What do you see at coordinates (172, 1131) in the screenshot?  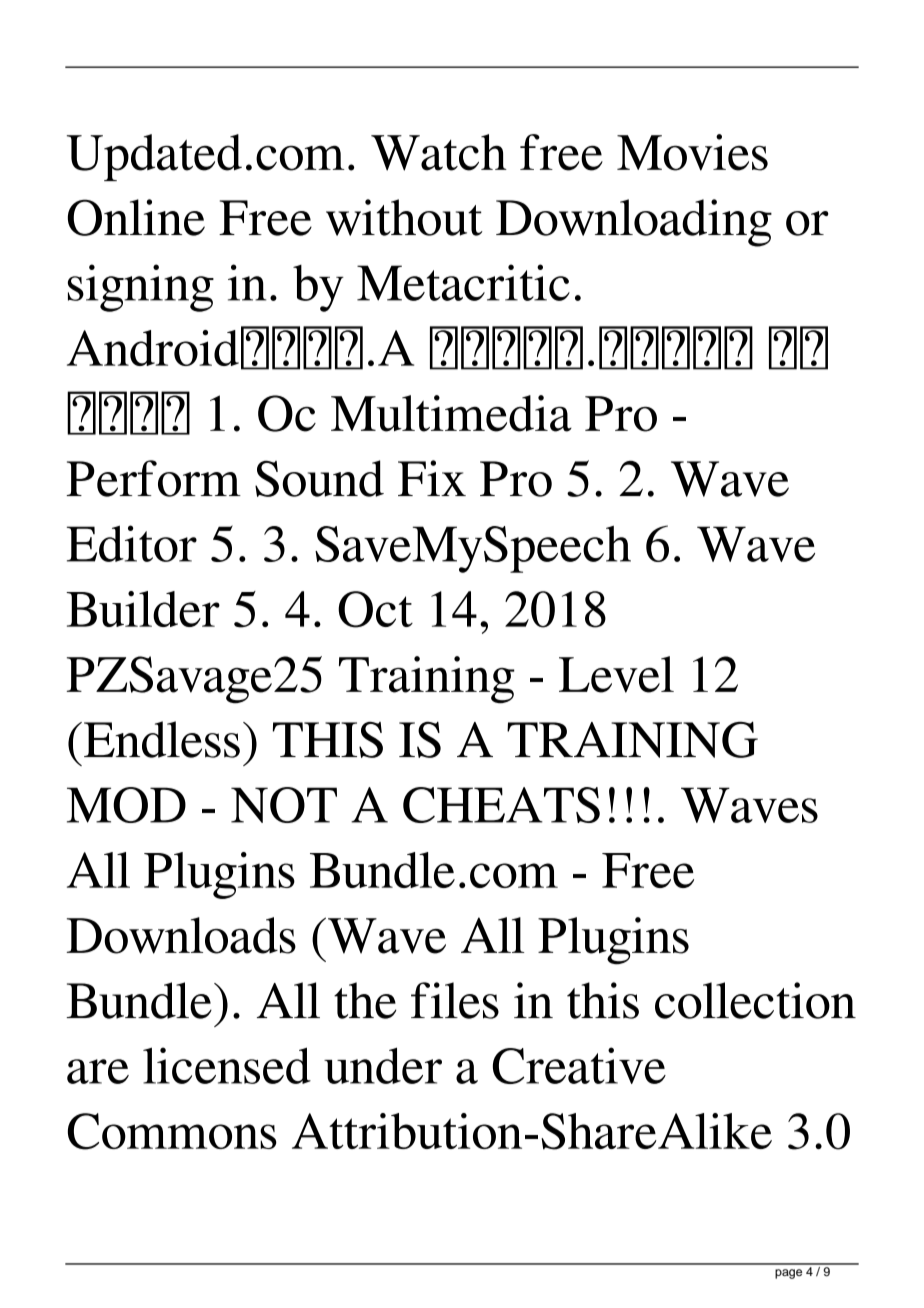 I see `Commons` at bounding box center [172, 1131].
